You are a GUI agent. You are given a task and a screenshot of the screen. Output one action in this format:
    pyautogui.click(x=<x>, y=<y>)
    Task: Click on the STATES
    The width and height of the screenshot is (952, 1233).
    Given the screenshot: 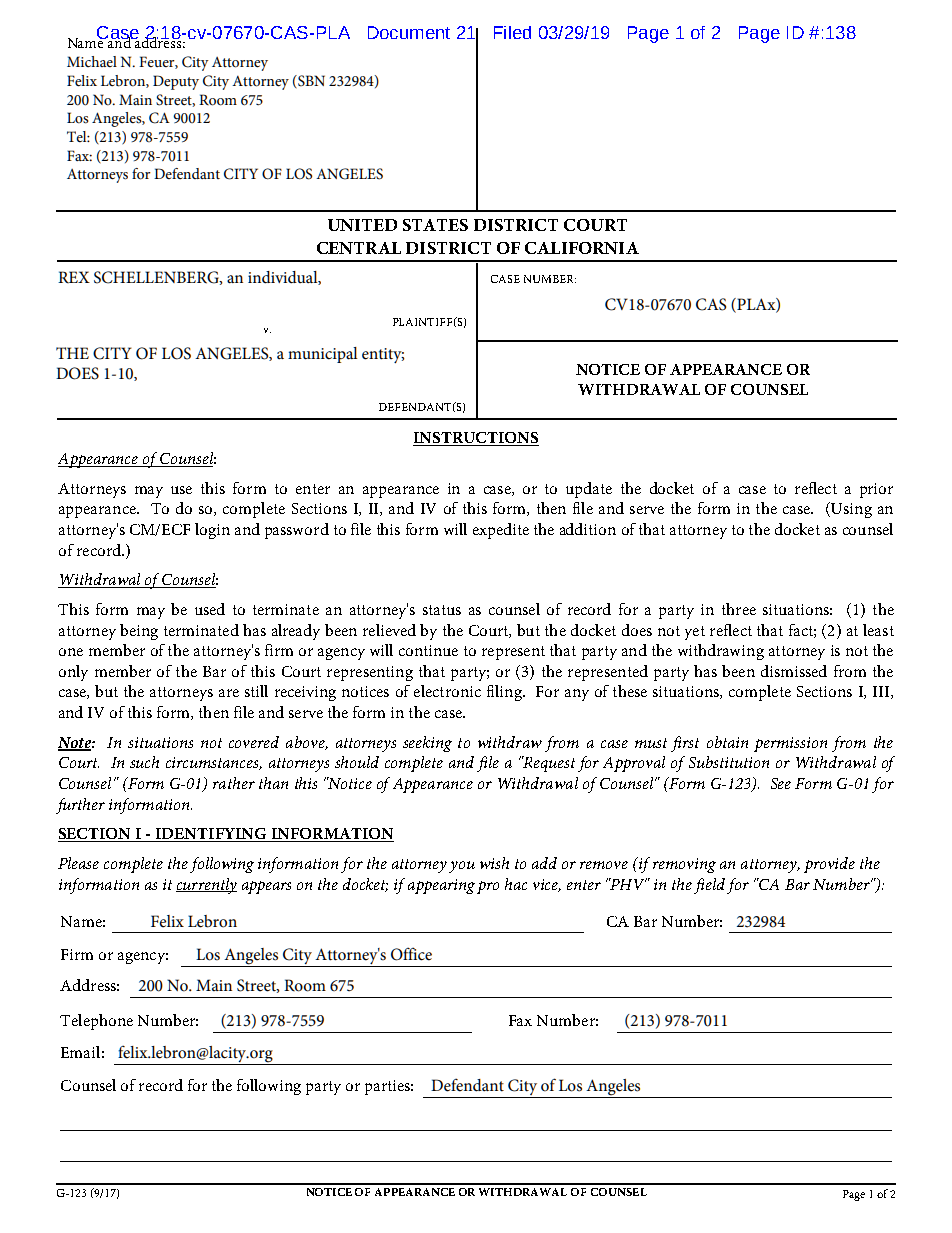 What is the action you would take?
    pyautogui.click(x=435, y=225)
